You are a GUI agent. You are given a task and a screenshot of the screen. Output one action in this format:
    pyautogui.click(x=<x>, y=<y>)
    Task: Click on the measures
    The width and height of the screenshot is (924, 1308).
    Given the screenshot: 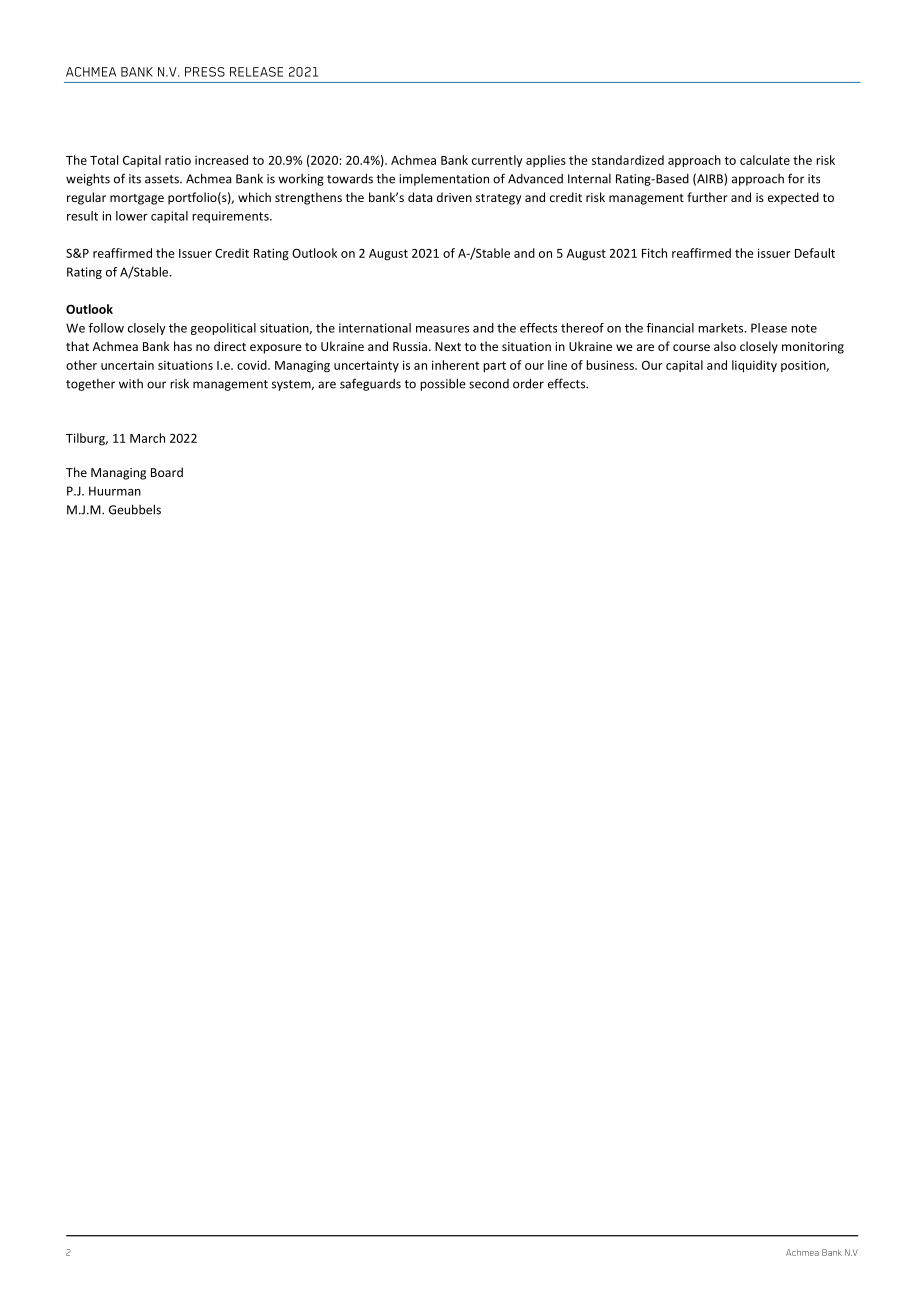 What is the action you would take?
    pyautogui.click(x=442, y=329)
